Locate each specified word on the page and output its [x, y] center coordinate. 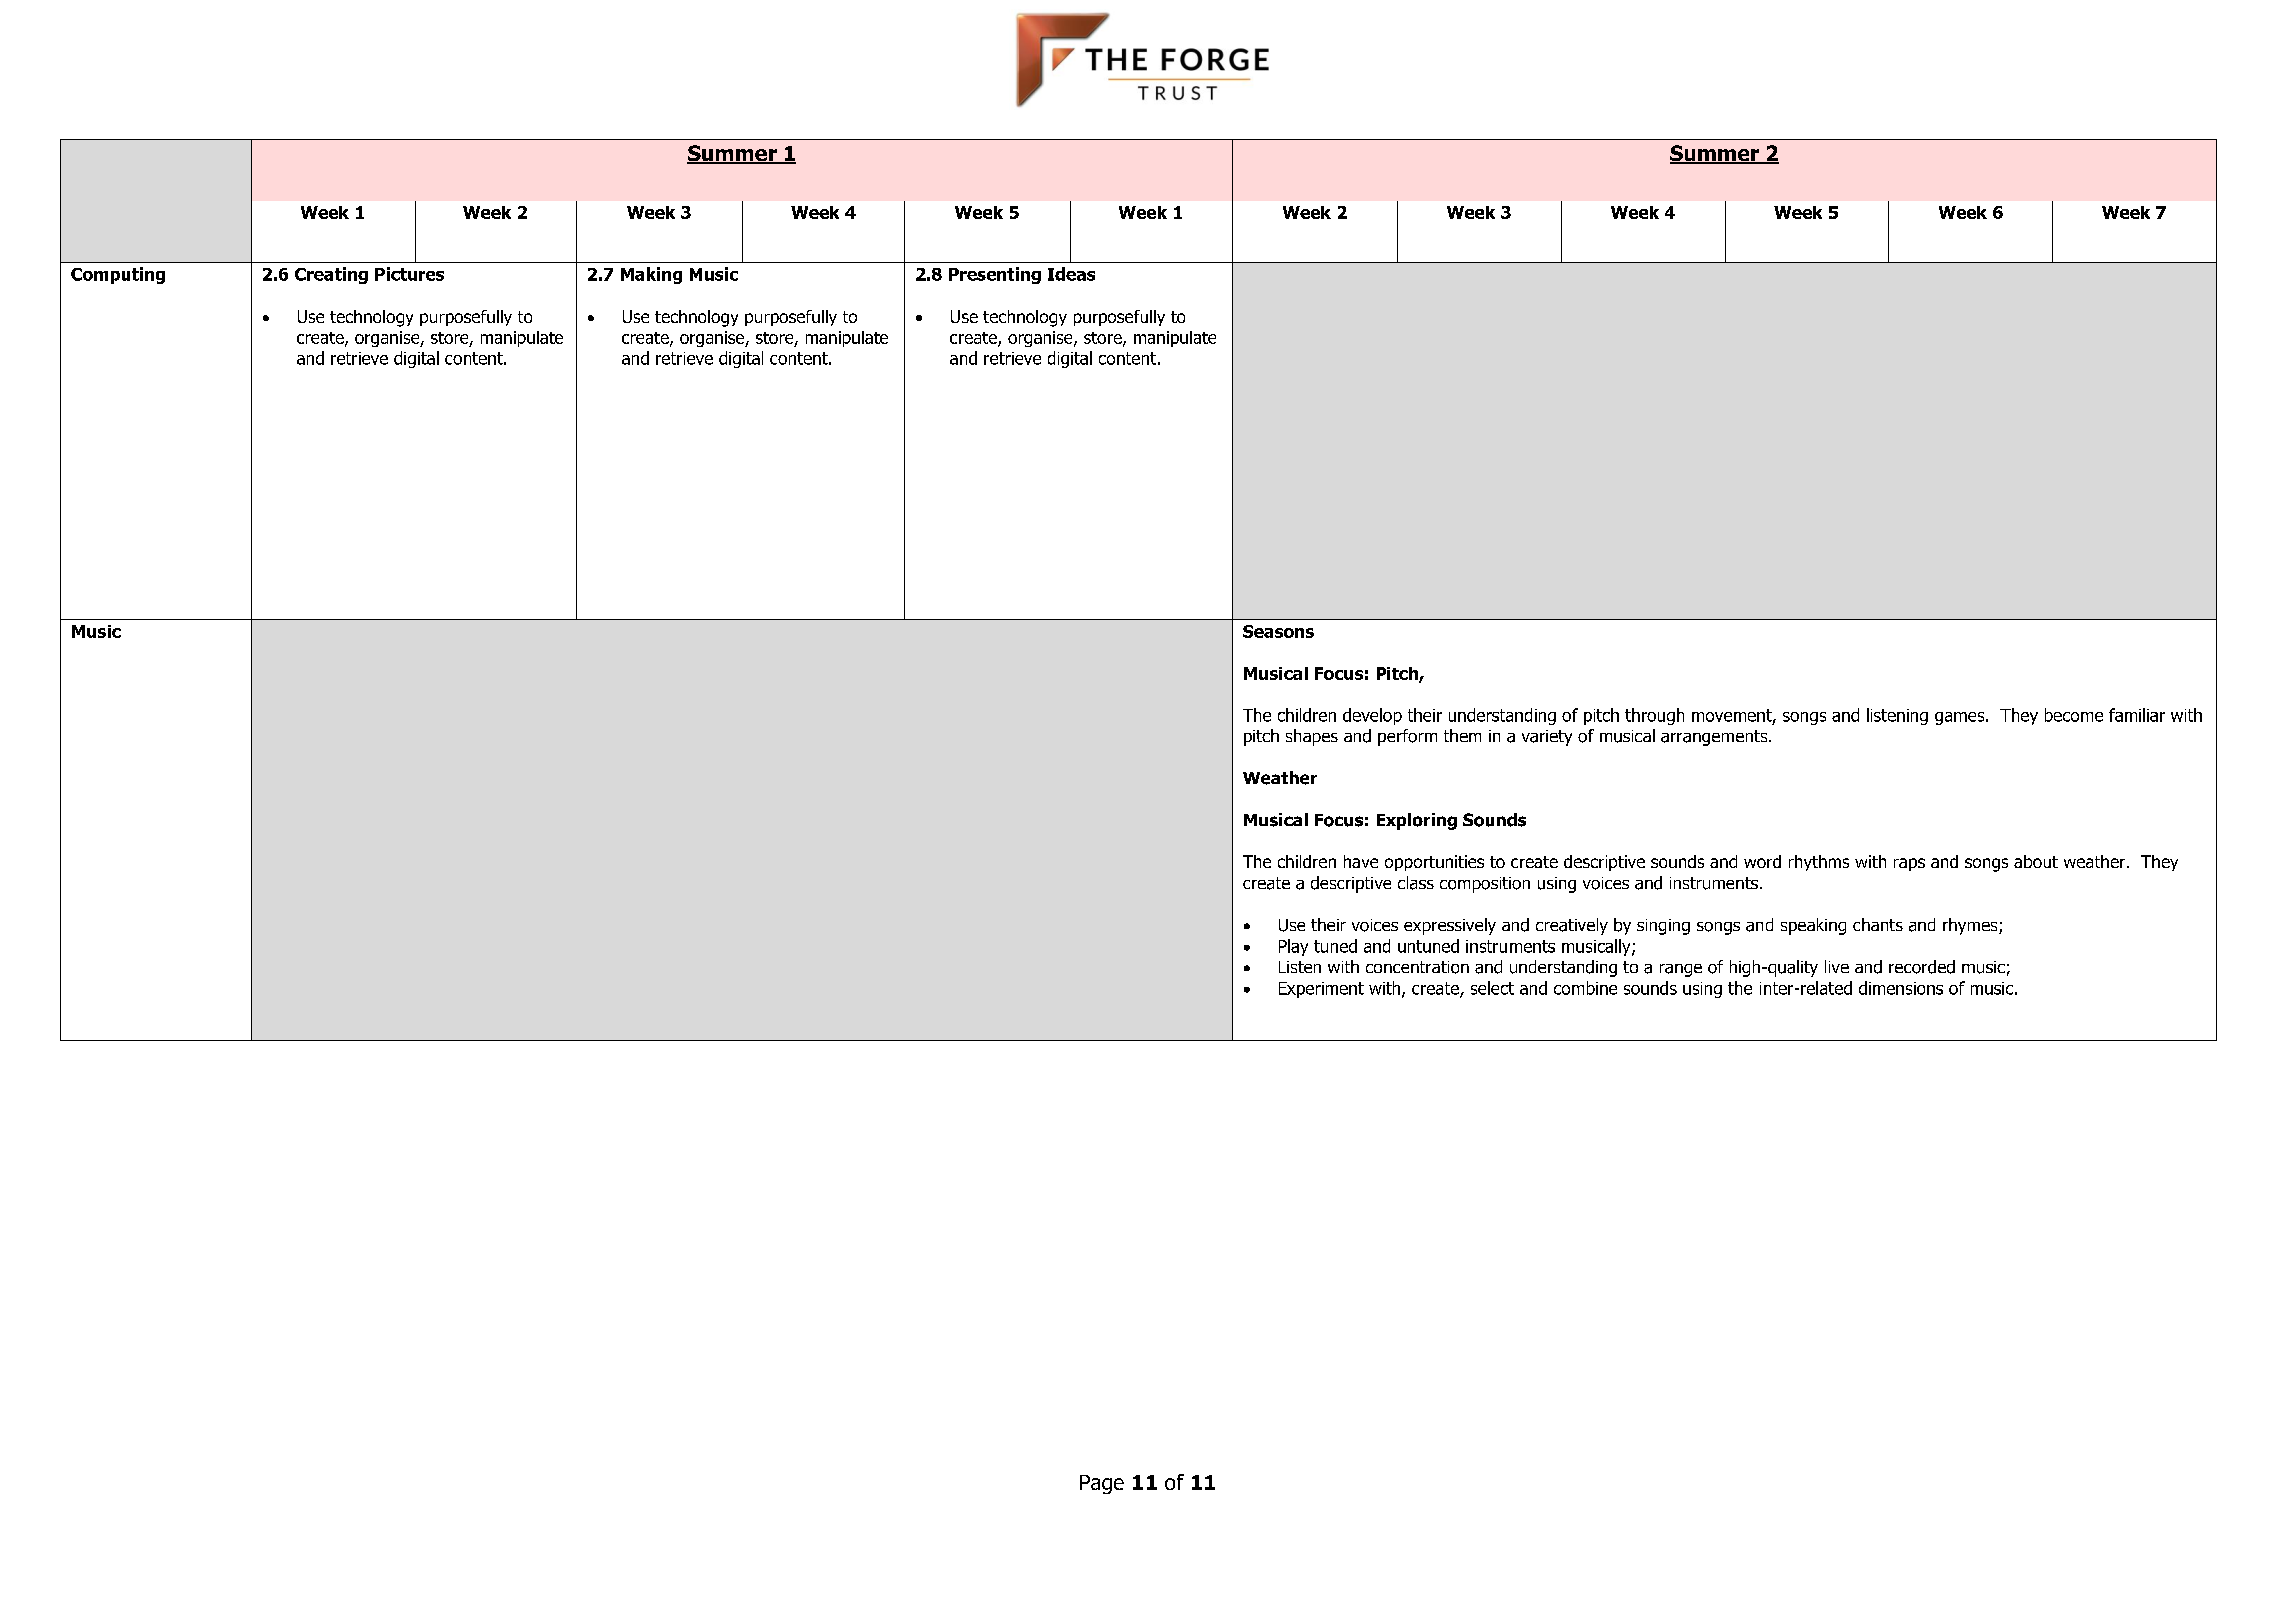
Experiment [1321, 990]
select [1492, 988]
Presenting [995, 275]
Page [1102, 1484]
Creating [331, 275]
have [1361, 861]
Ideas [1071, 274]
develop [1372, 716]
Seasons [1278, 631]
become [2074, 715]
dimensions [1901, 988]
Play [1293, 947]
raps [1909, 864]
